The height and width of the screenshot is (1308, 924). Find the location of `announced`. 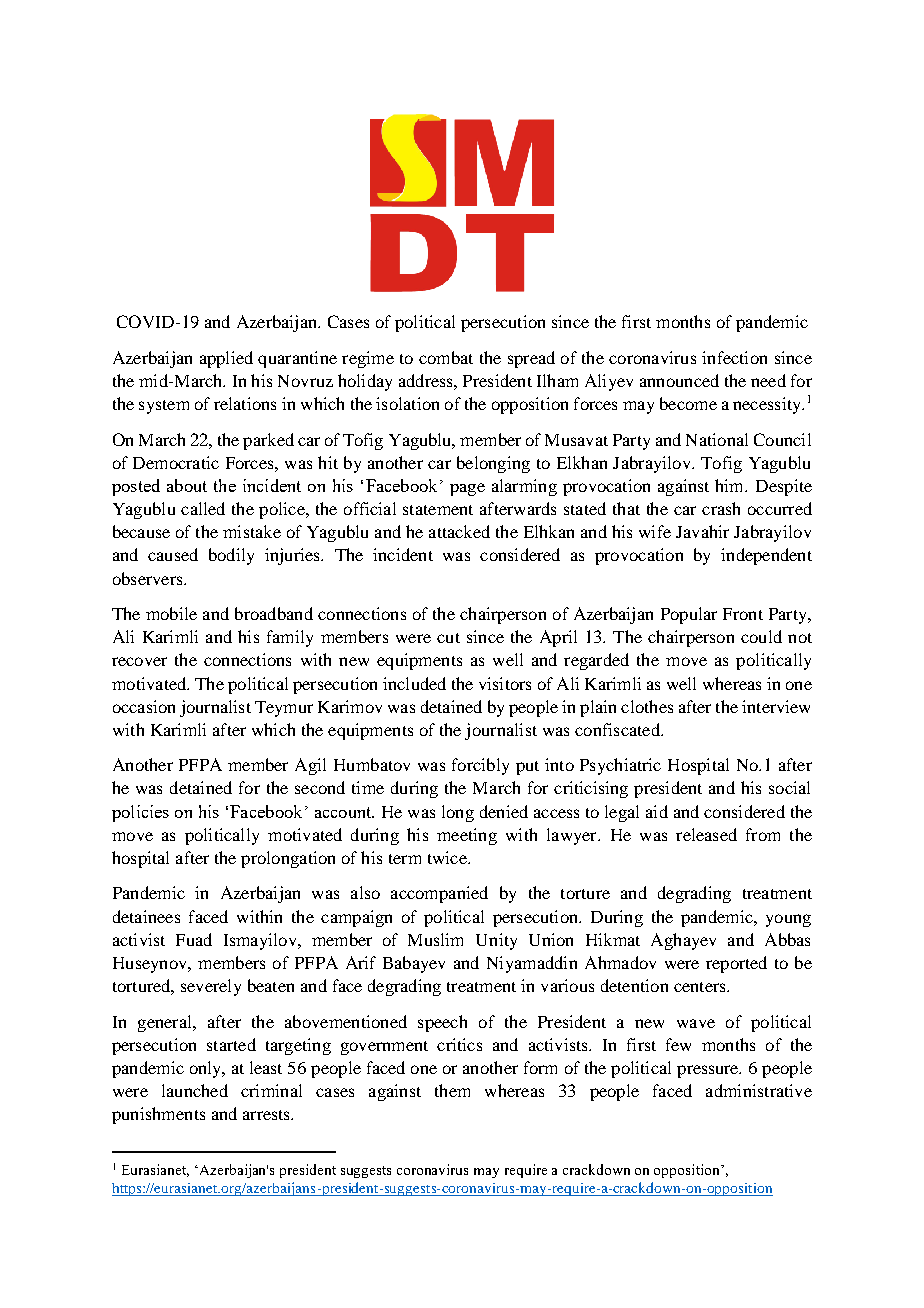

announced is located at coordinates (679, 380).
